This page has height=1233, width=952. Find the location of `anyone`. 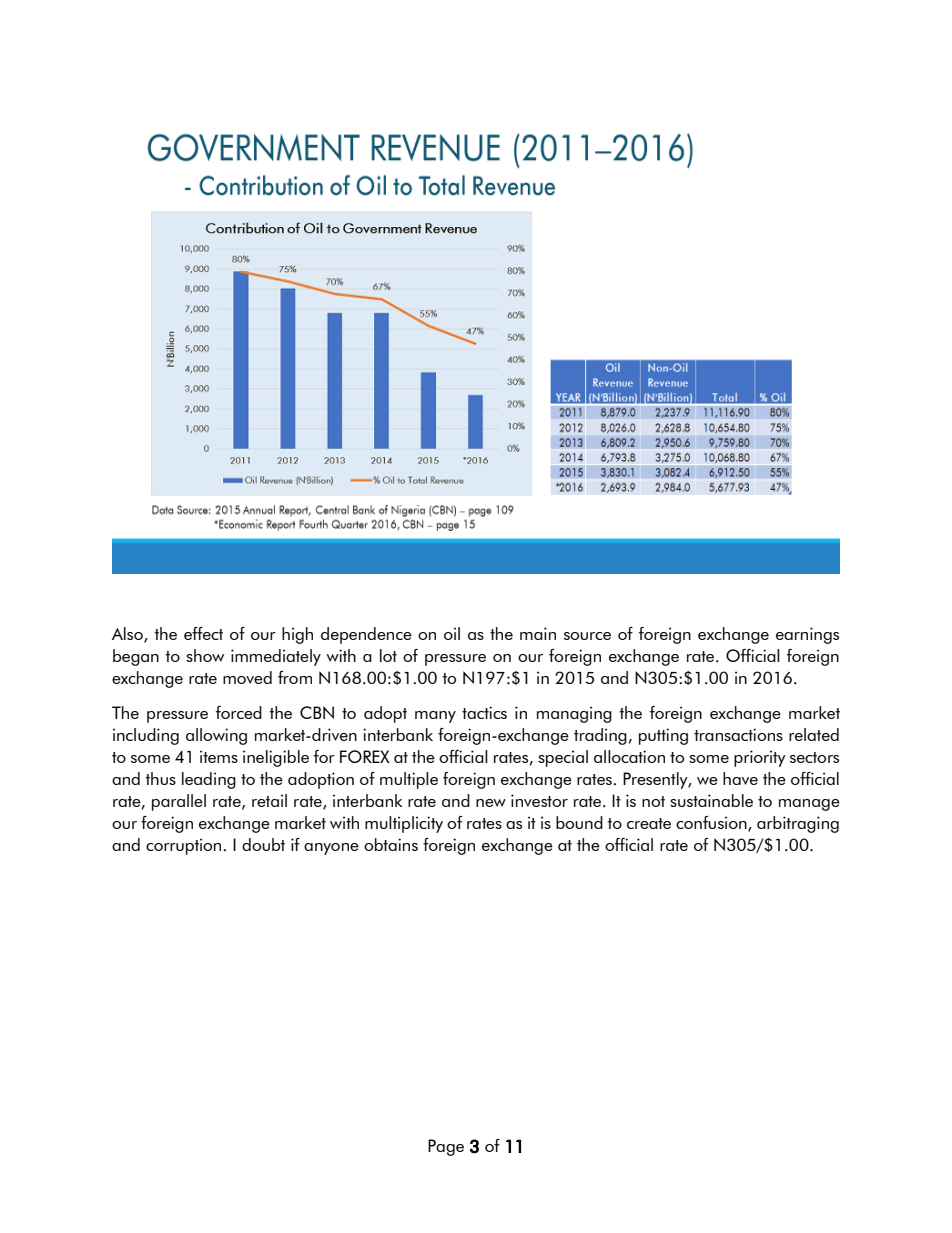

anyone is located at coordinates (331, 849).
